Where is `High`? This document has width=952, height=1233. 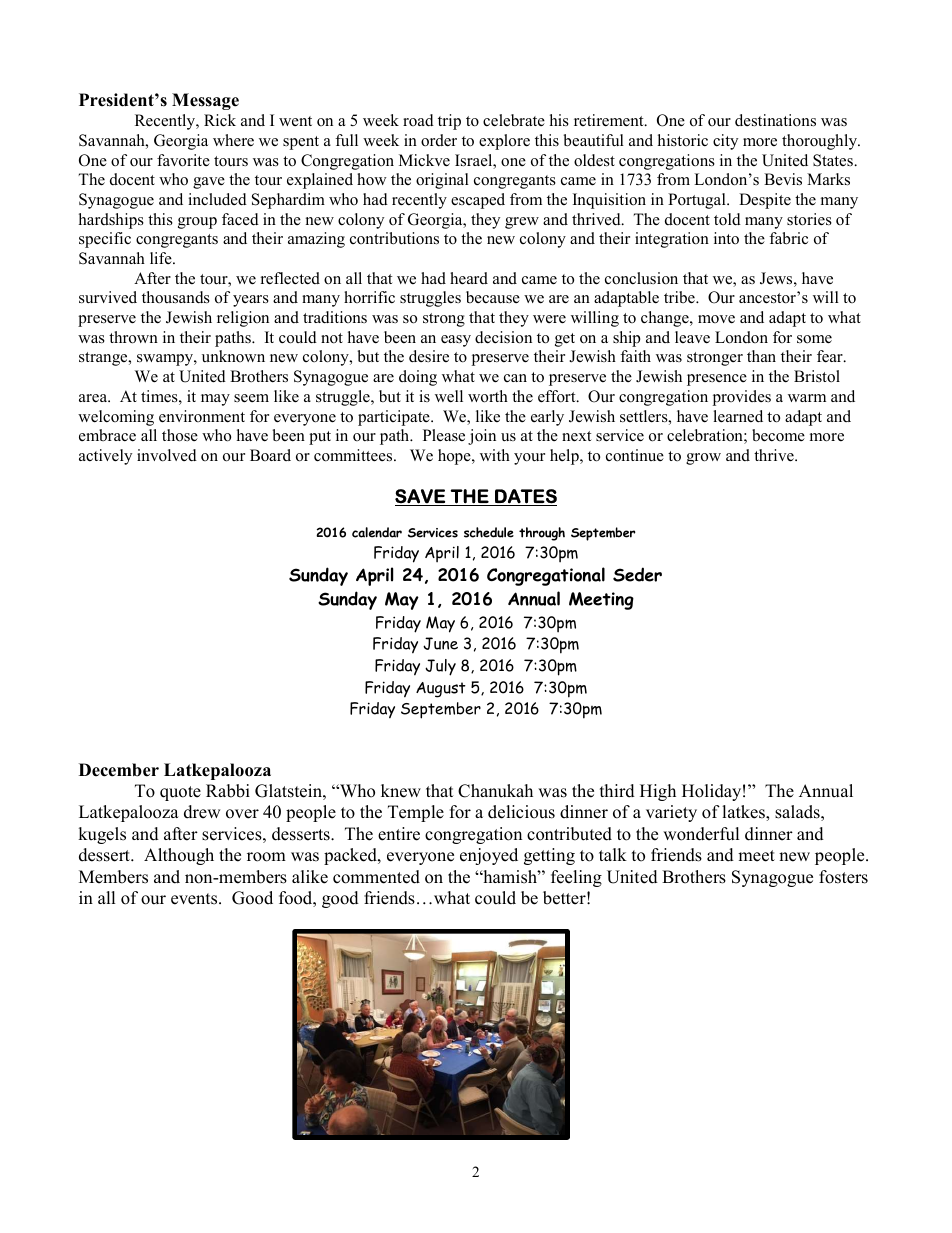
High is located at coordinates (658, 792).
